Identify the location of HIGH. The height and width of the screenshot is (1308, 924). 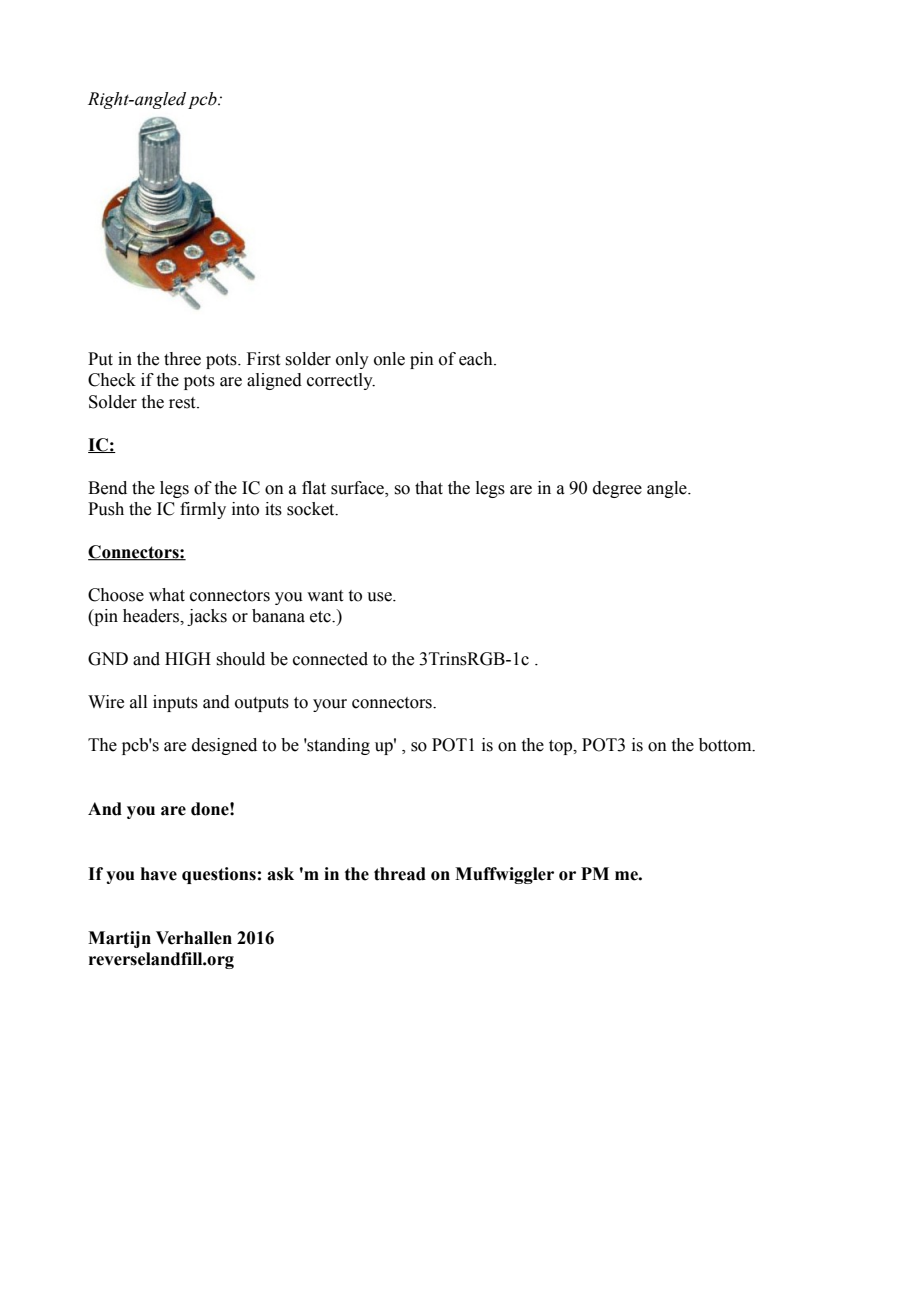
(188, 659).
